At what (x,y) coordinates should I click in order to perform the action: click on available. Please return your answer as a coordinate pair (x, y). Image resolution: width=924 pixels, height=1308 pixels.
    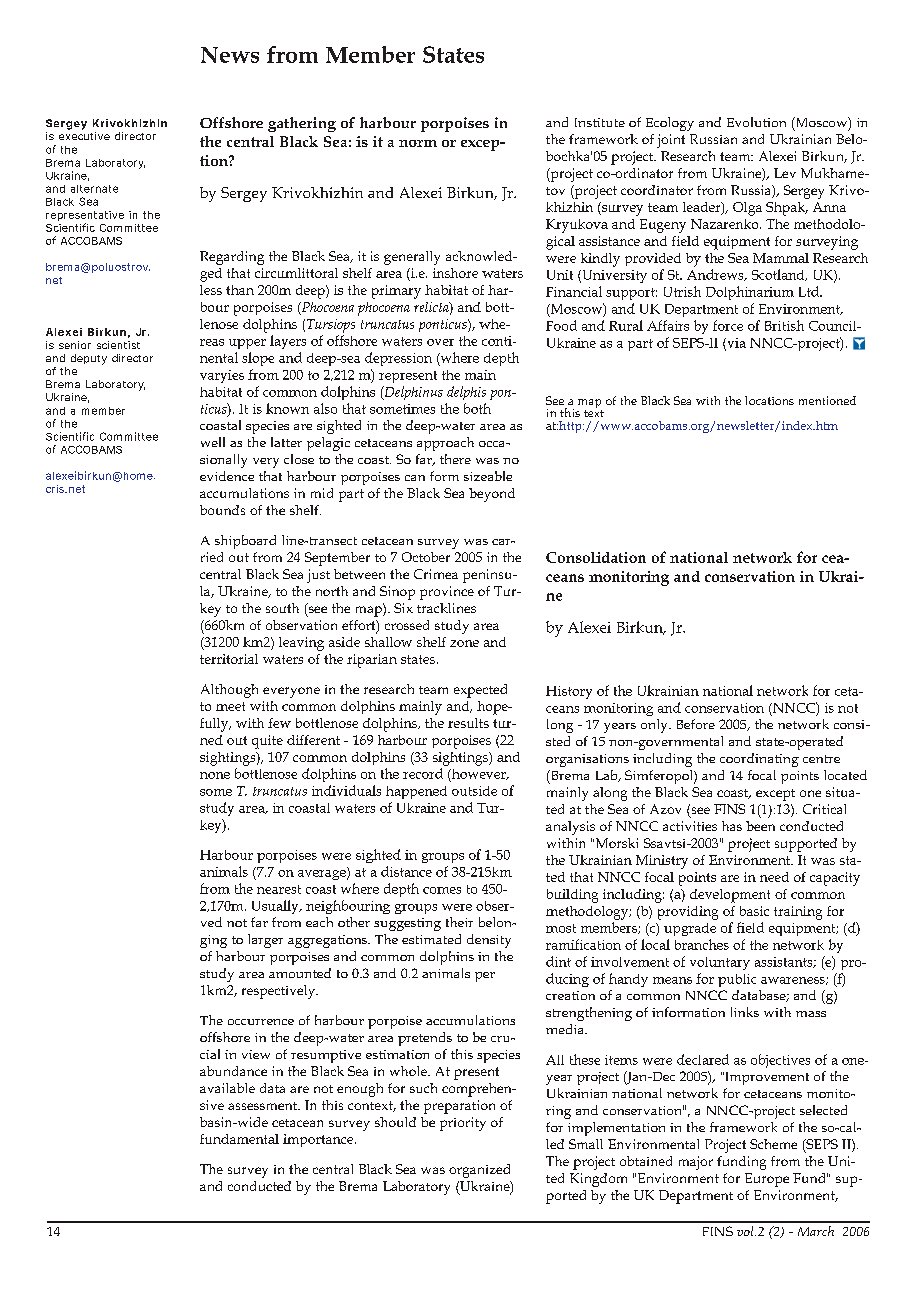
    Looking at the image, I should click on (227, 1088).
